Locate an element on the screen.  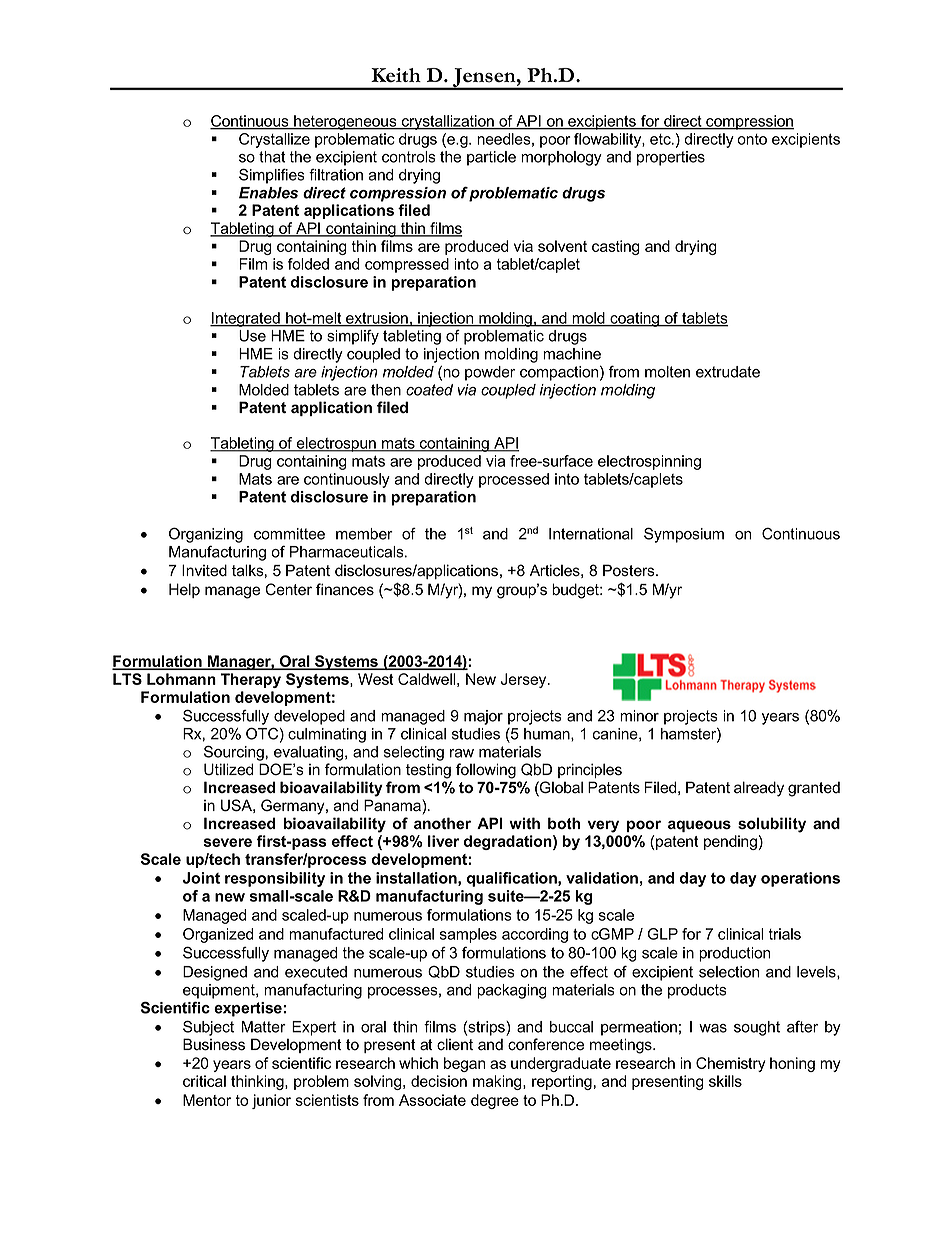
Invited is located at coordinates (204, 570).
